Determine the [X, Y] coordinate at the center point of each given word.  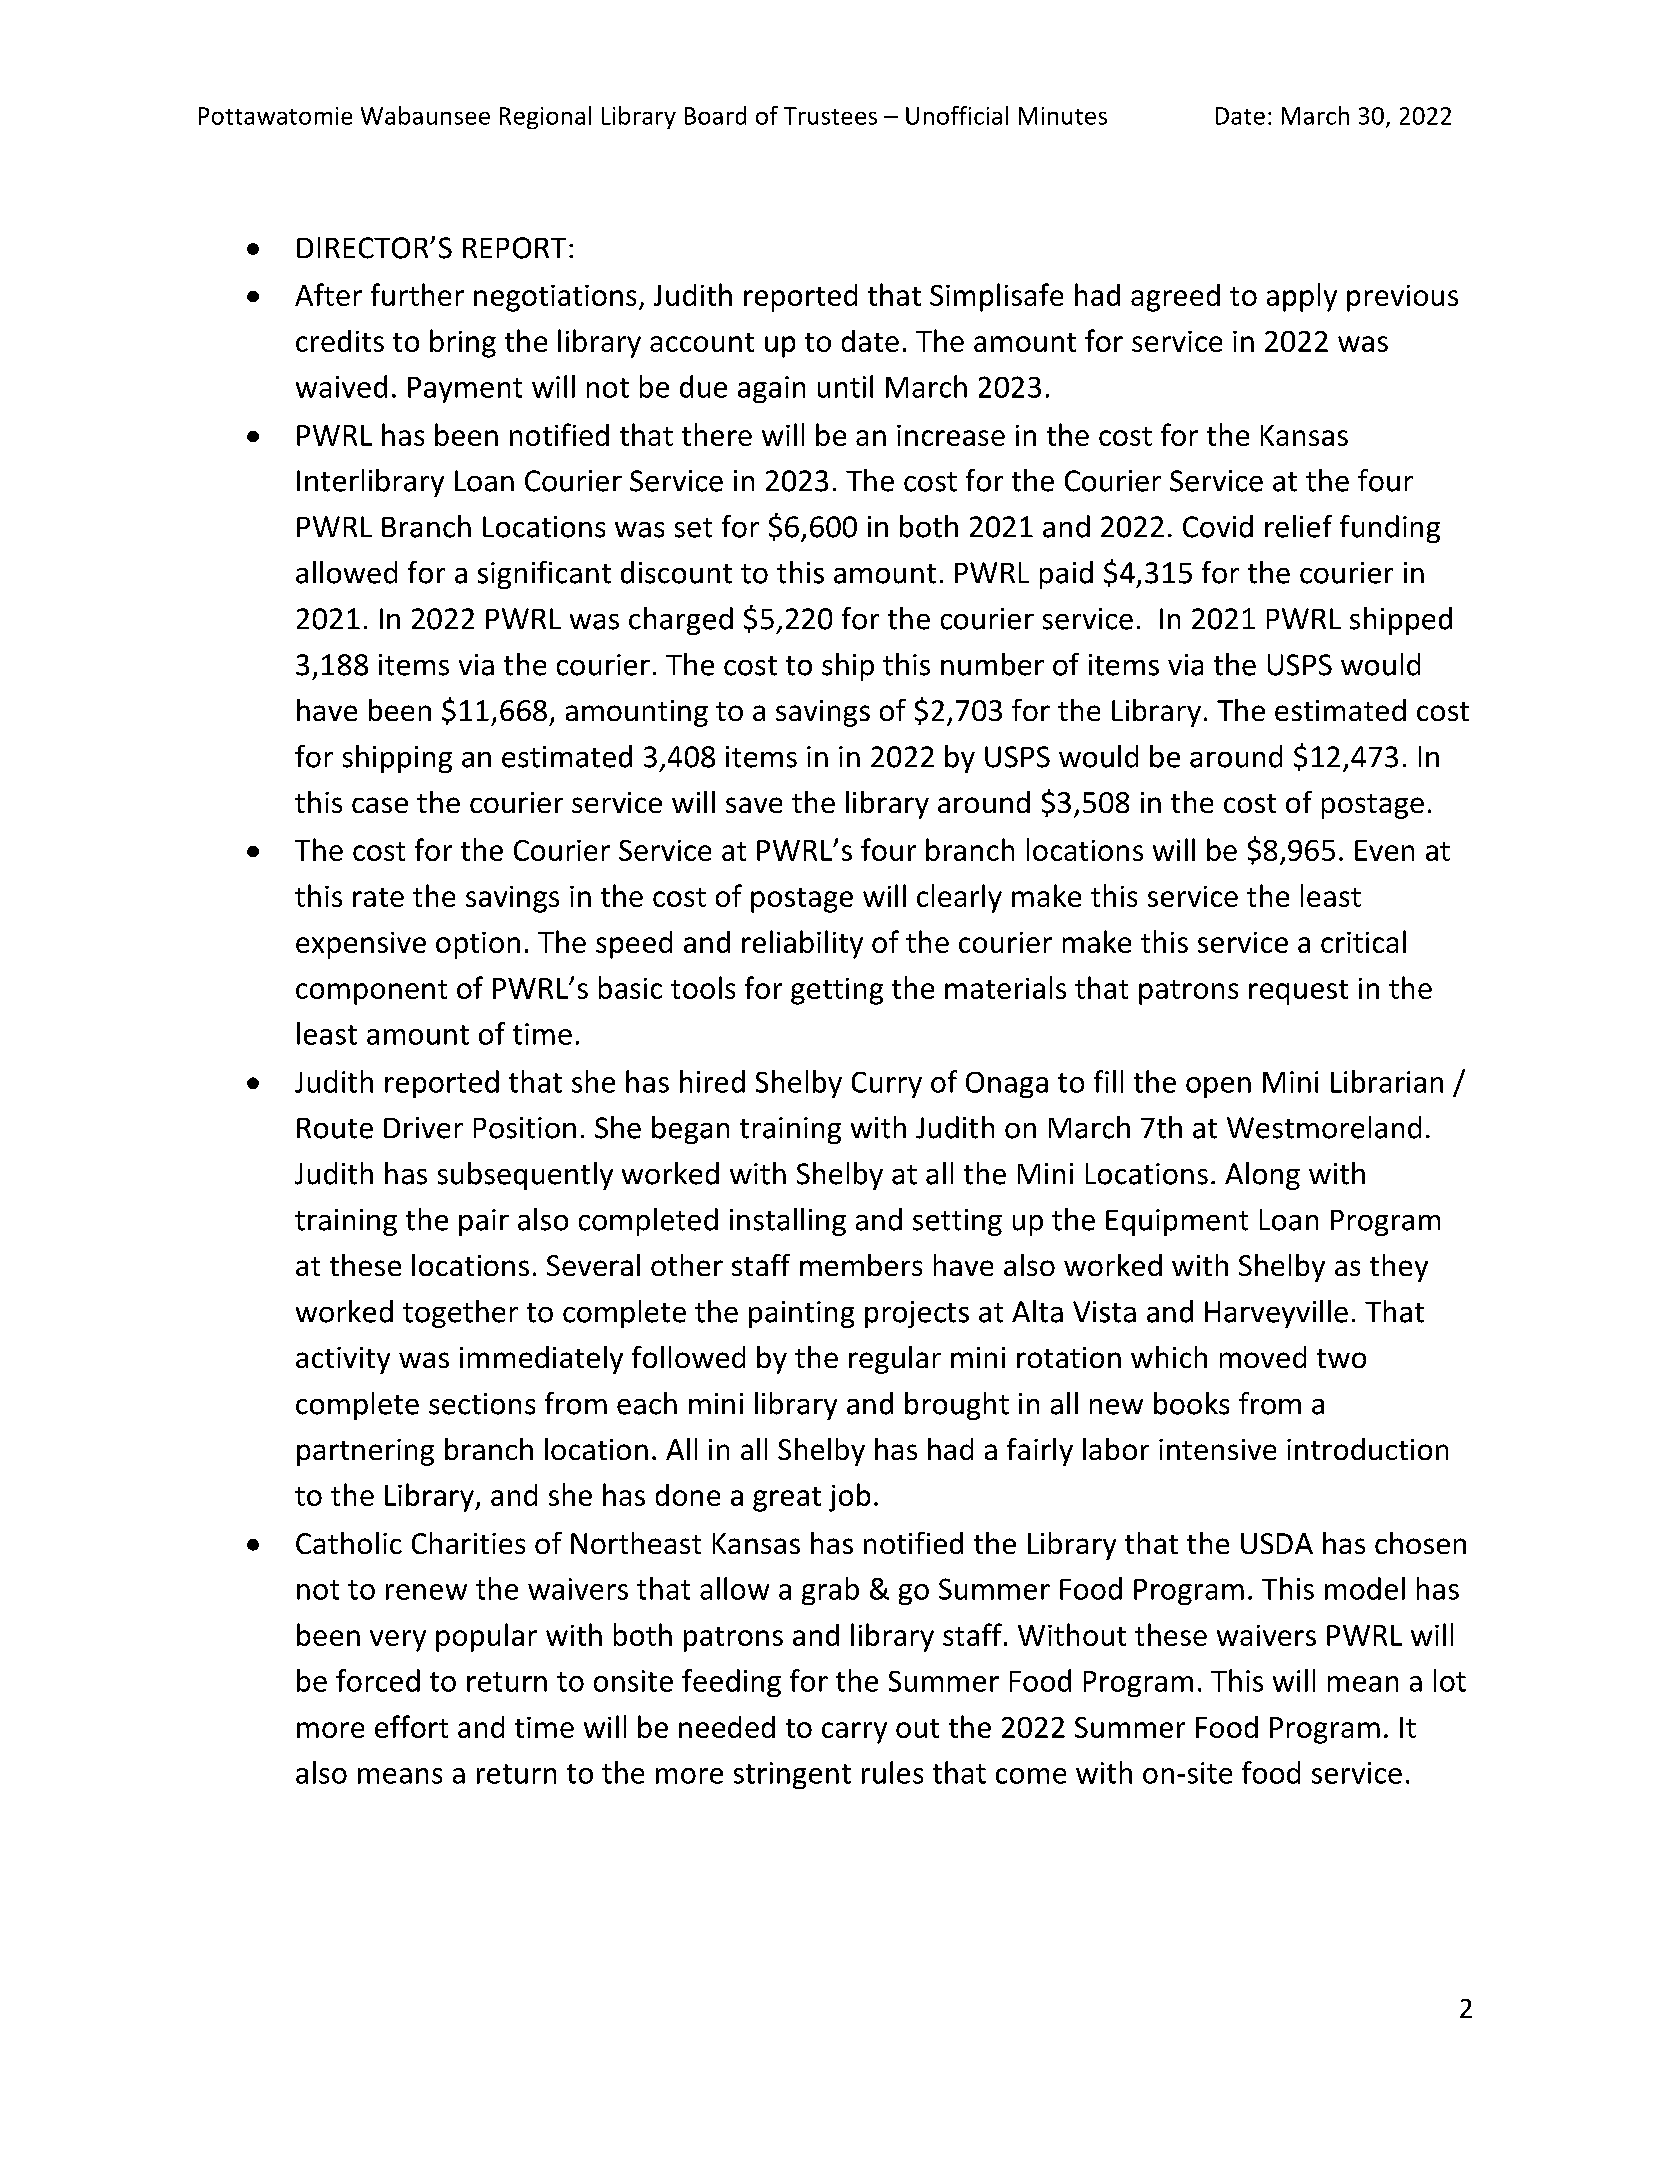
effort [411, 1726]
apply [1302, 297]
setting [957, 1222]
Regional [545, 117]
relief [1298, 526]
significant [544, 575]
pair [484, 1222]
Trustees [830, 116]
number [992, 664]
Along [1262, 1176]
